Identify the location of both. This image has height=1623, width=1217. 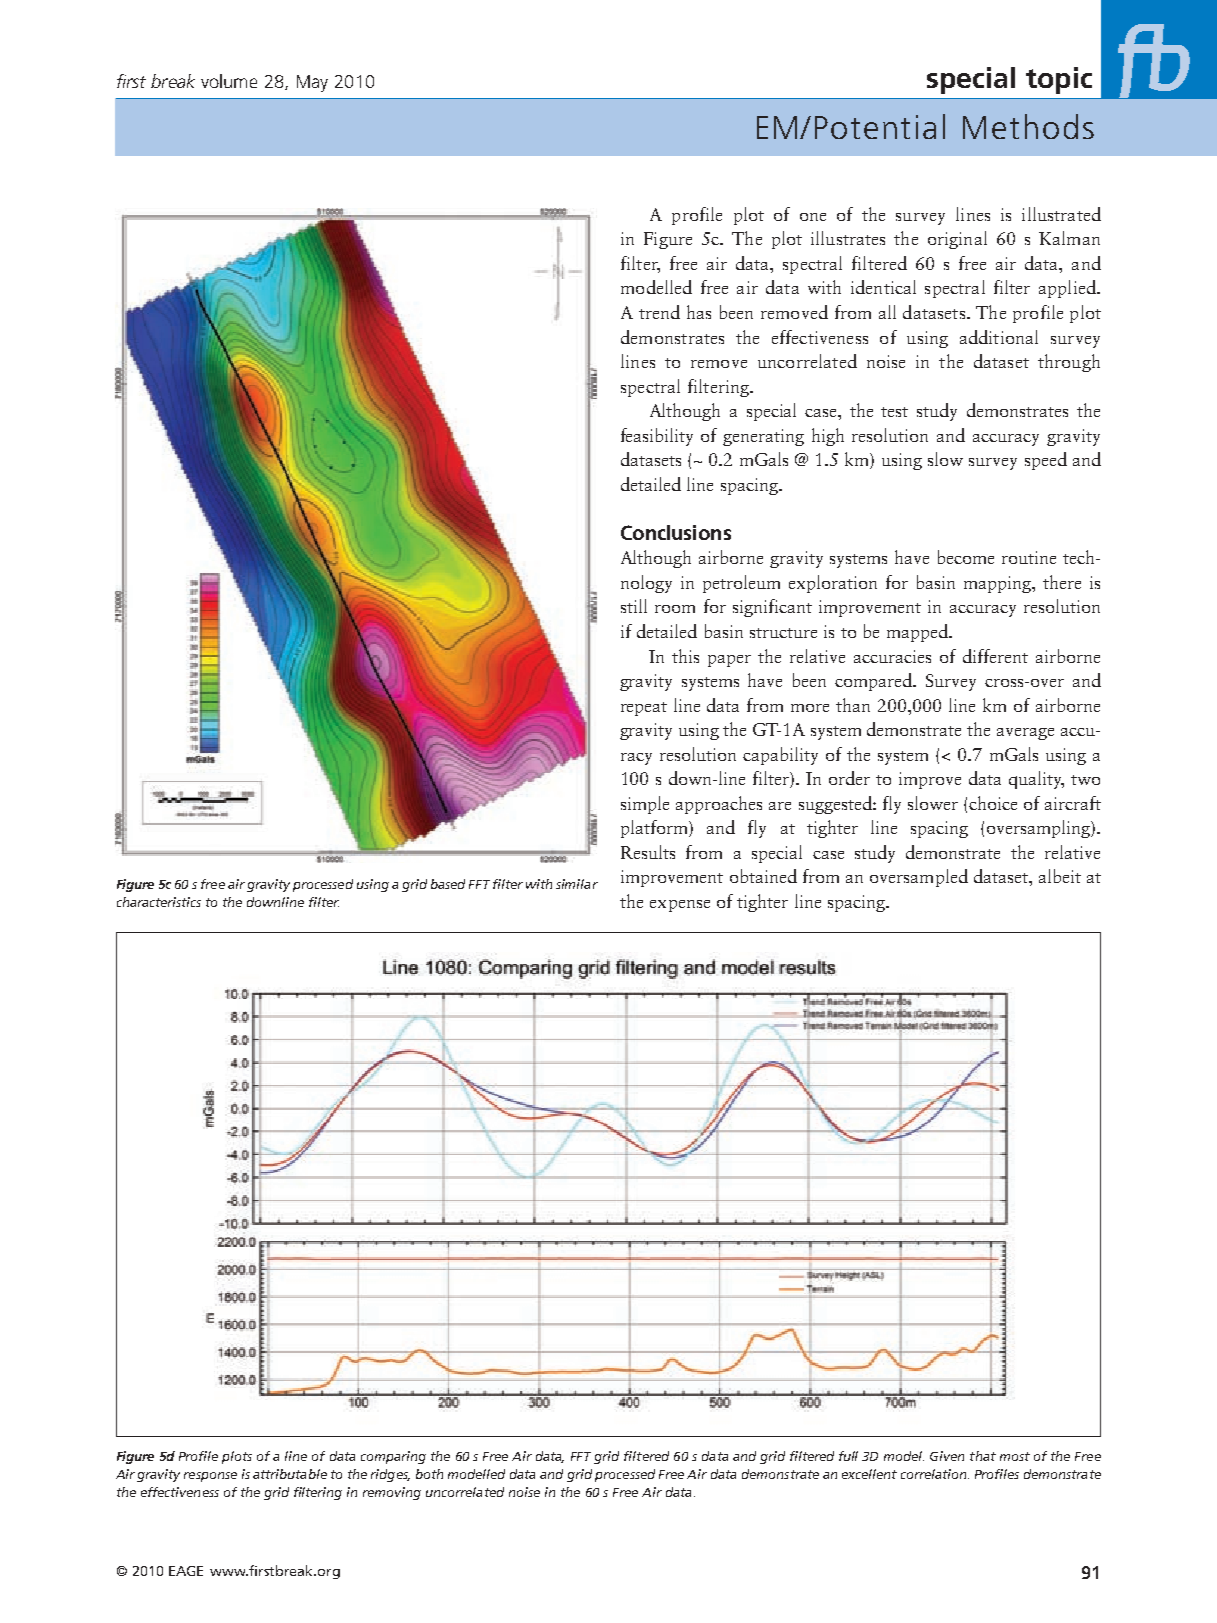
(429, 1474).
